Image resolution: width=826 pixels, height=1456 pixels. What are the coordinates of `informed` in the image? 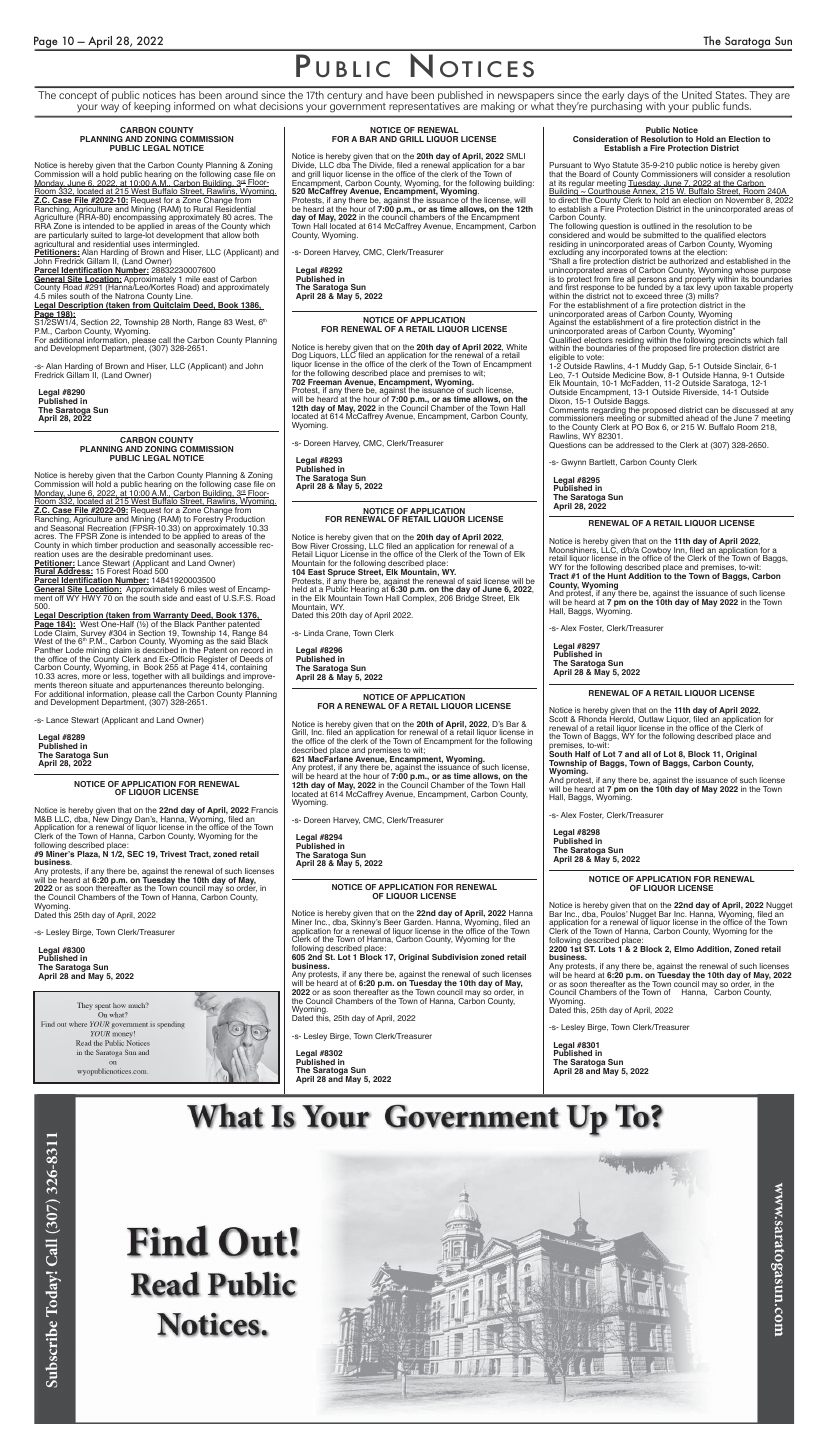 It's located at (194, 106).
